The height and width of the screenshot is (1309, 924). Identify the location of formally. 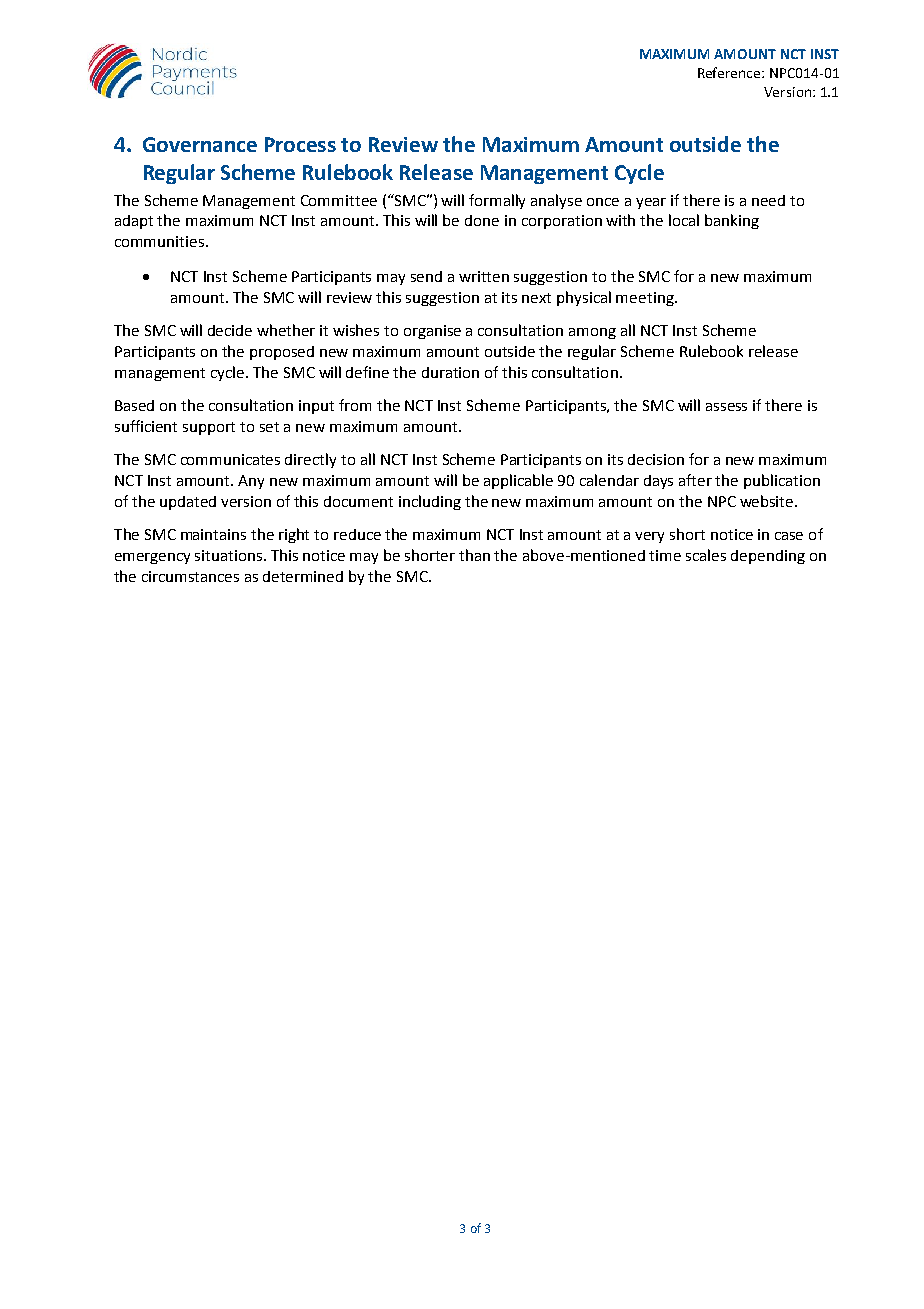
(497, 201).
